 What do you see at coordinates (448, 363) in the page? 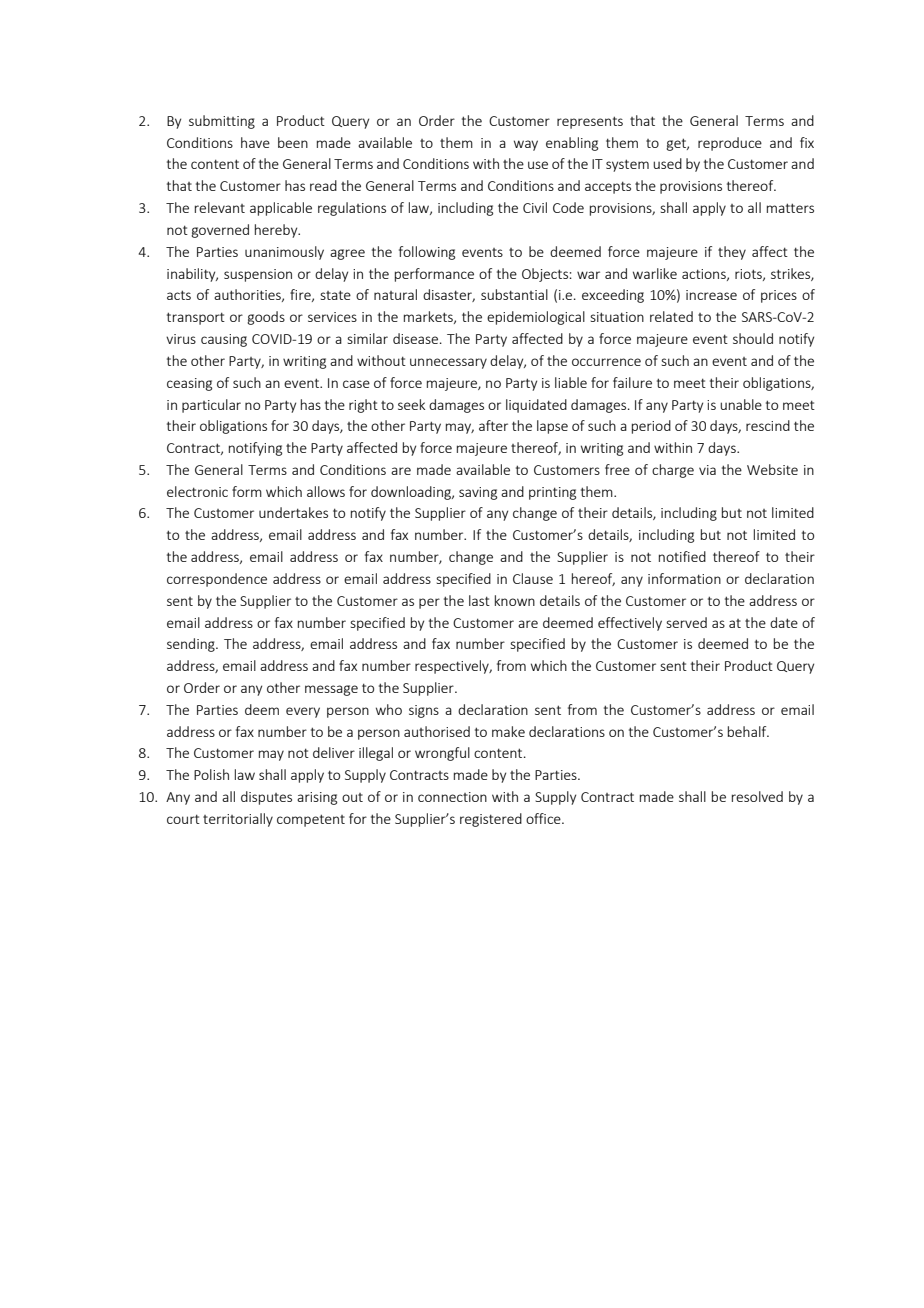
I see `unnecessary` at bounding box center [448, 363].
